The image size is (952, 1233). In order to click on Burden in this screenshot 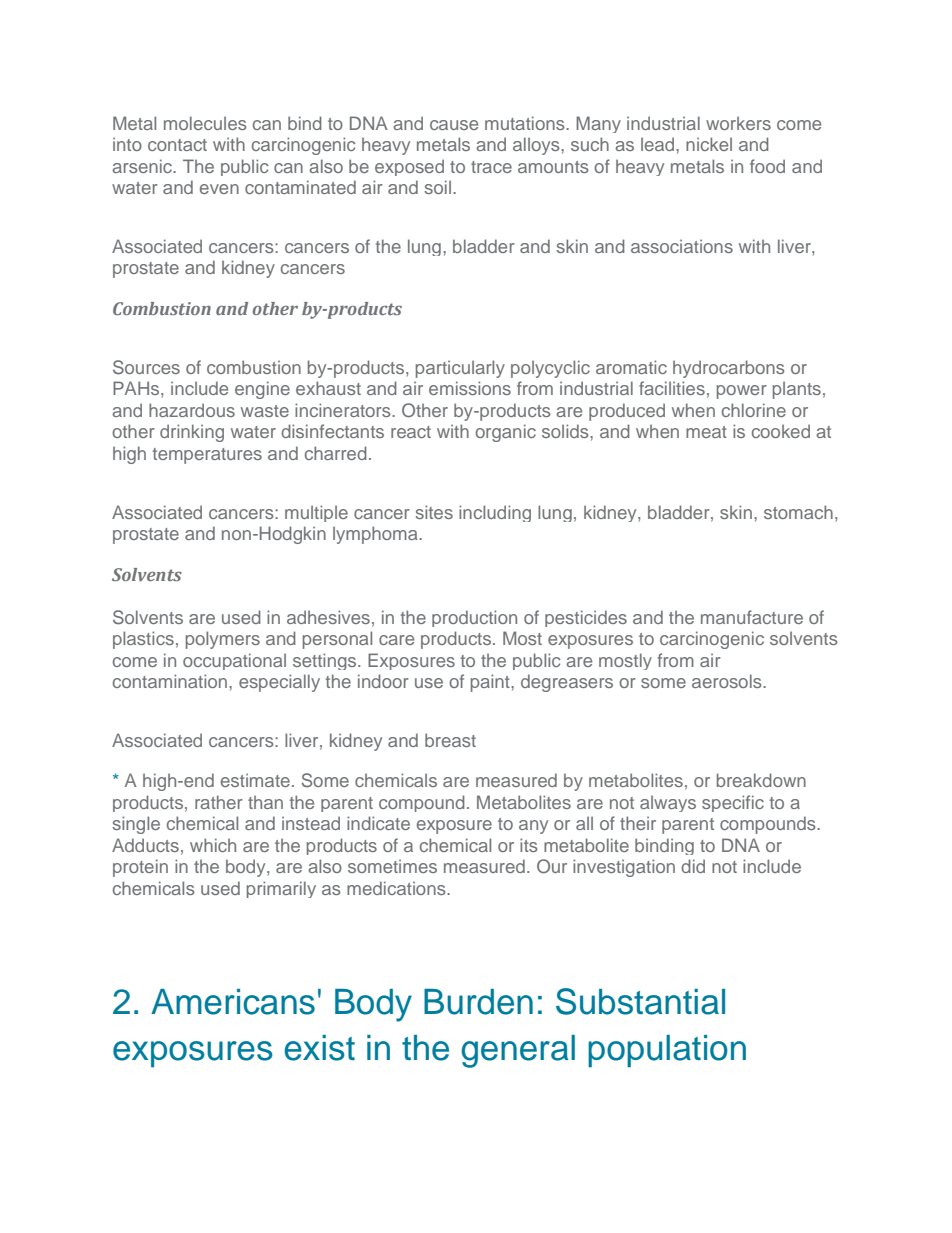, I will do `click(478, 1002)`.
